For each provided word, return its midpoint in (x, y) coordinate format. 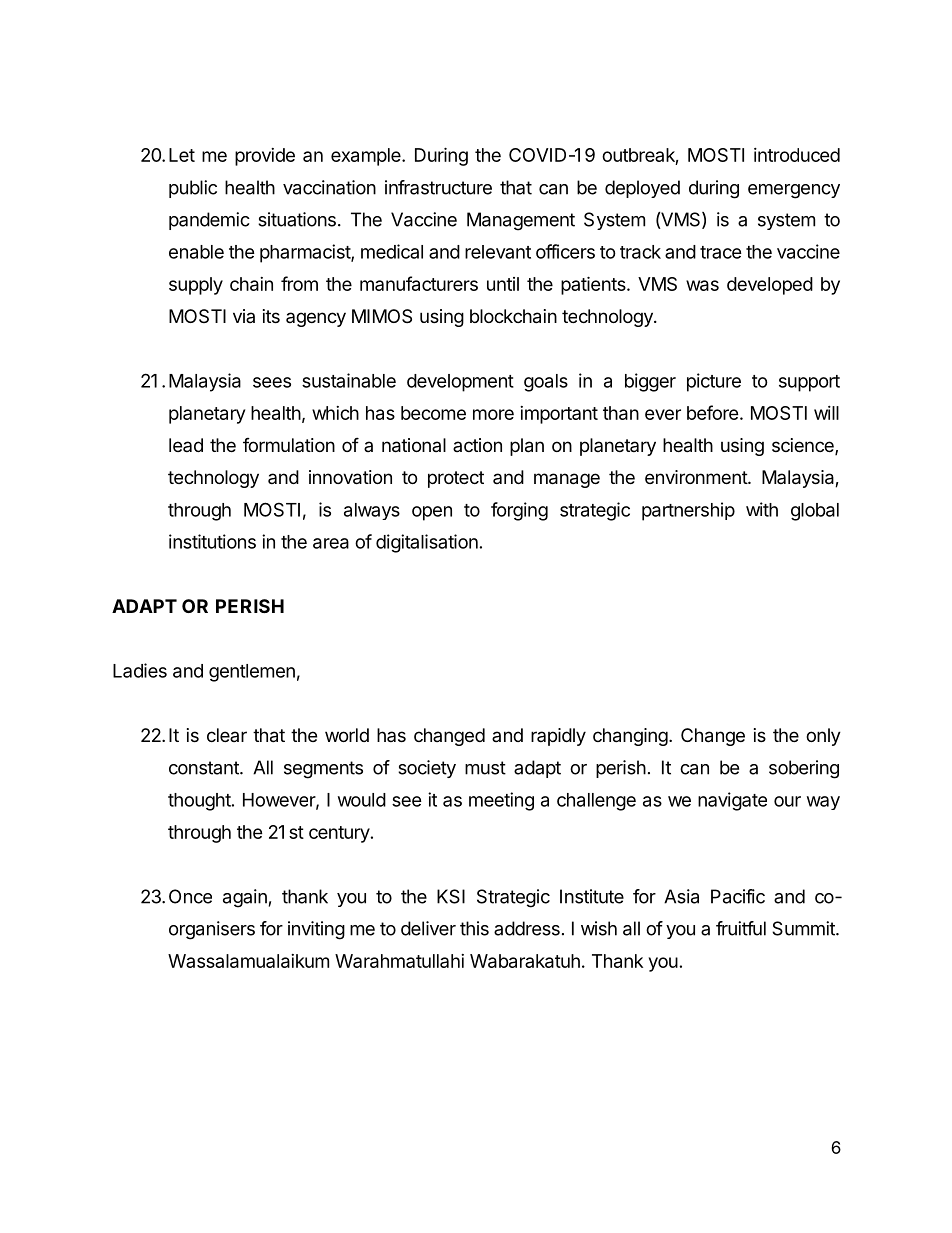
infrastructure (438, 187)
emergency (794, 191)
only (823, 737)
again (245, 898)
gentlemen (252, 673)
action (477, 445)
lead (186, 445)
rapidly (558, 737)
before (713, 412)
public (193, 189)
